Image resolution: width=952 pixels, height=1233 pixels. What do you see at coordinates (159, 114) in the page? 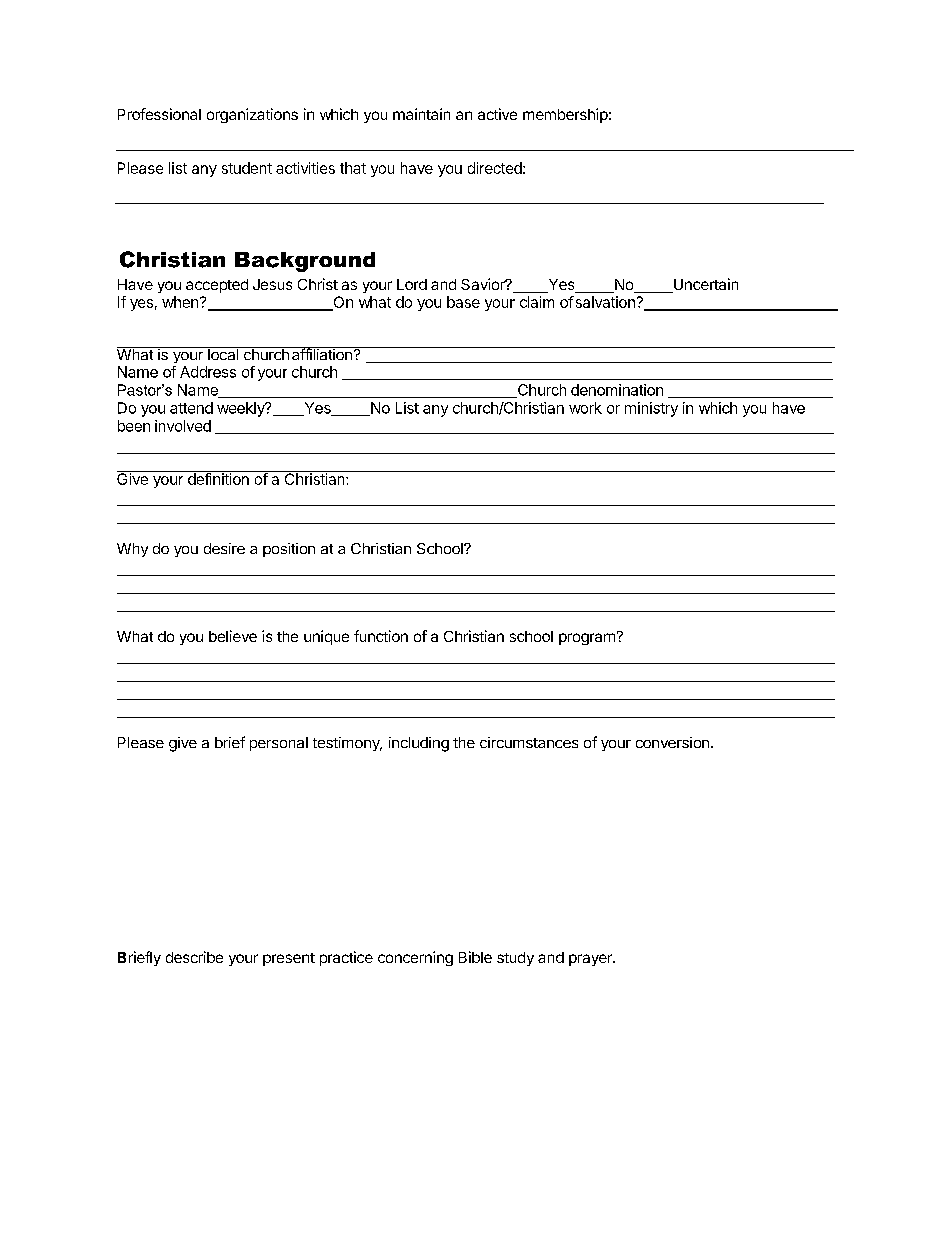
I see `Professional` at bounding box center [159, 114].
